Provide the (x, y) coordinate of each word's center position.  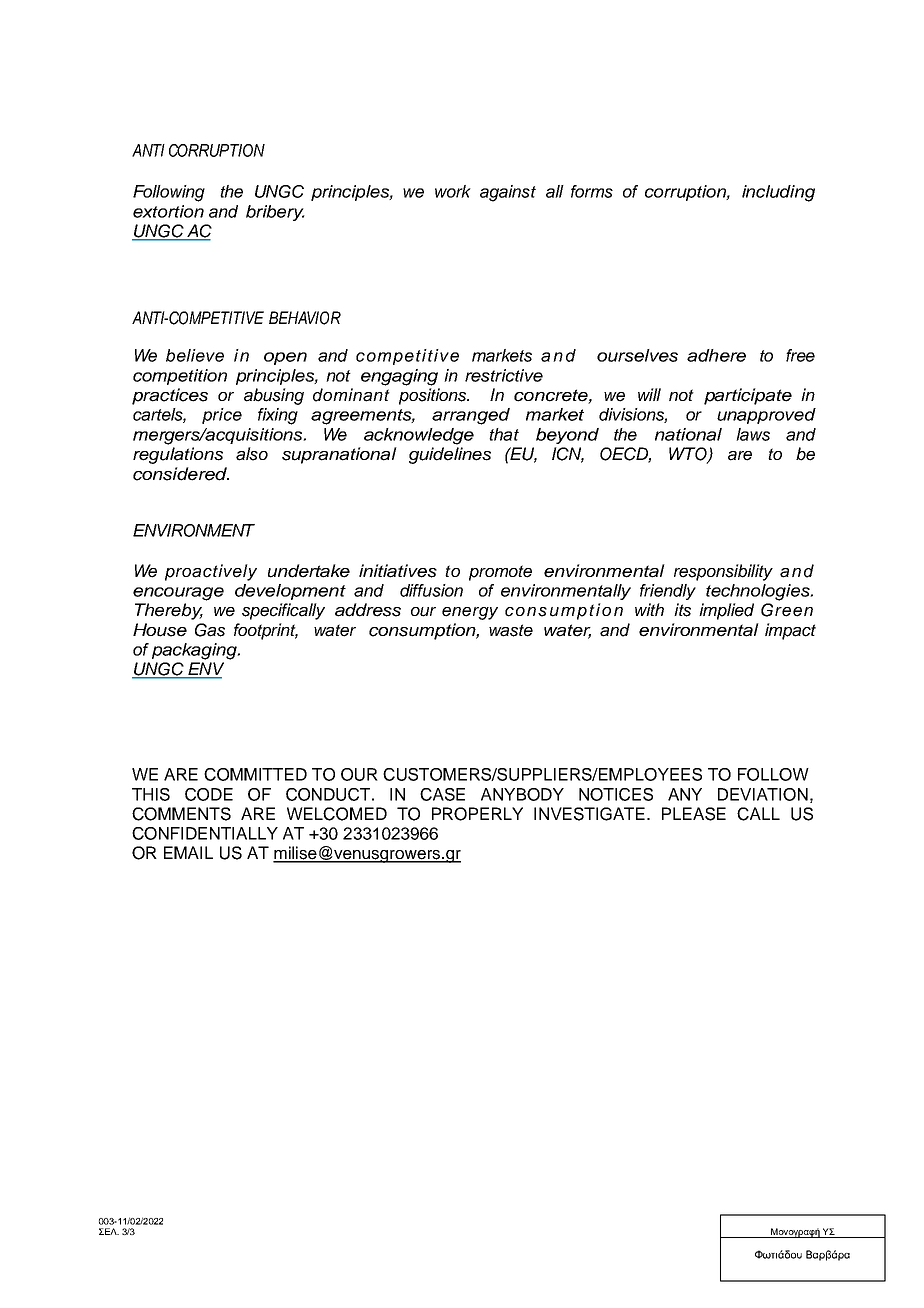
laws (753, 434)
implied (726, 611)
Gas (210, 630)
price (222, 416)
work (453, 191)
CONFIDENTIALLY (205, 833)
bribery (275, 213)
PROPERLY (477, 814)
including (778, 193)
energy (470, 613)
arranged (471, 416)
